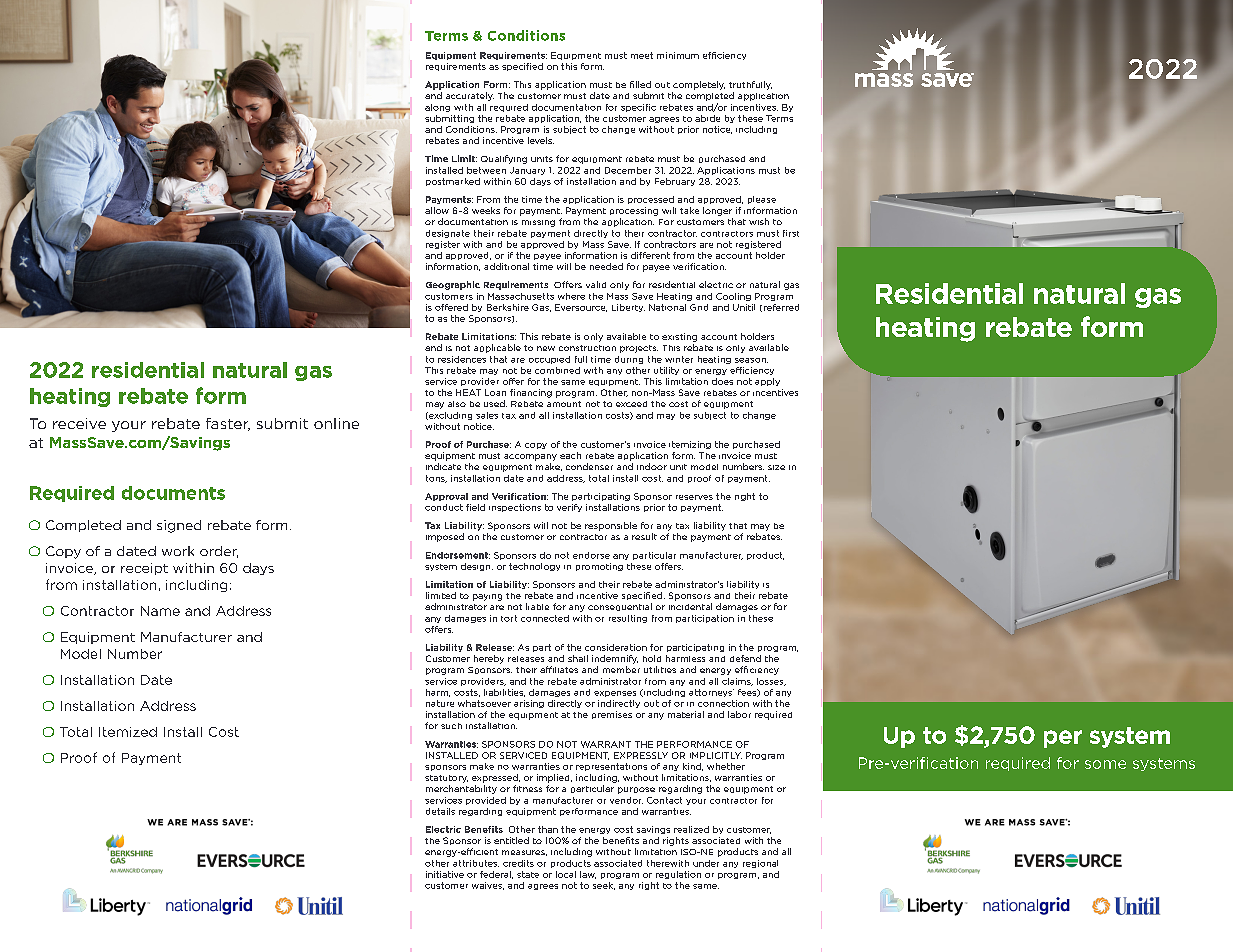 Image resolution: width=1233 pixels, height=952 pixels. What do you see at coordinates (173, 493) in the image?
I see `documents` at bounding box center [173, 493].
